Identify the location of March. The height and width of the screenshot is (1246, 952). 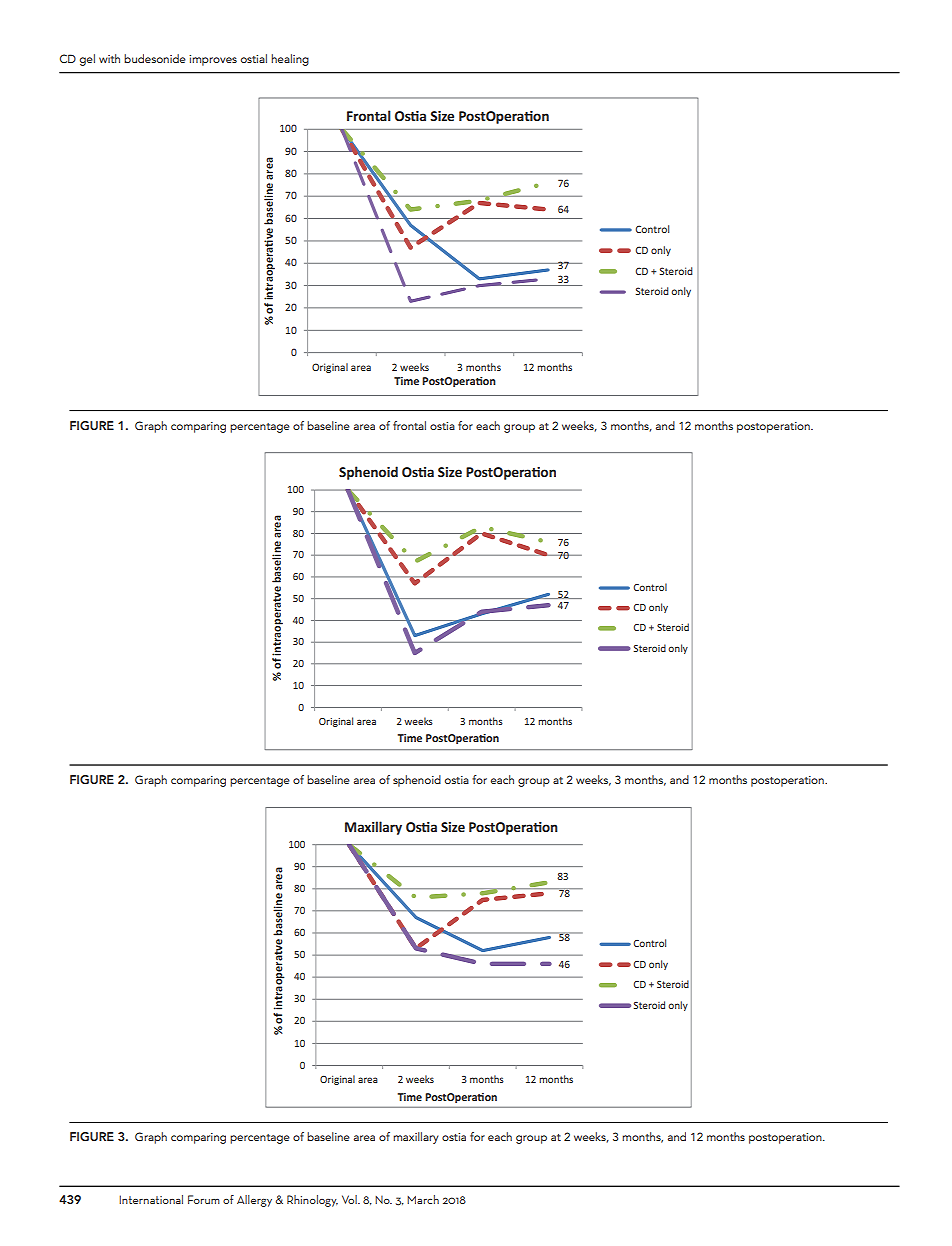
(423, 1199).
